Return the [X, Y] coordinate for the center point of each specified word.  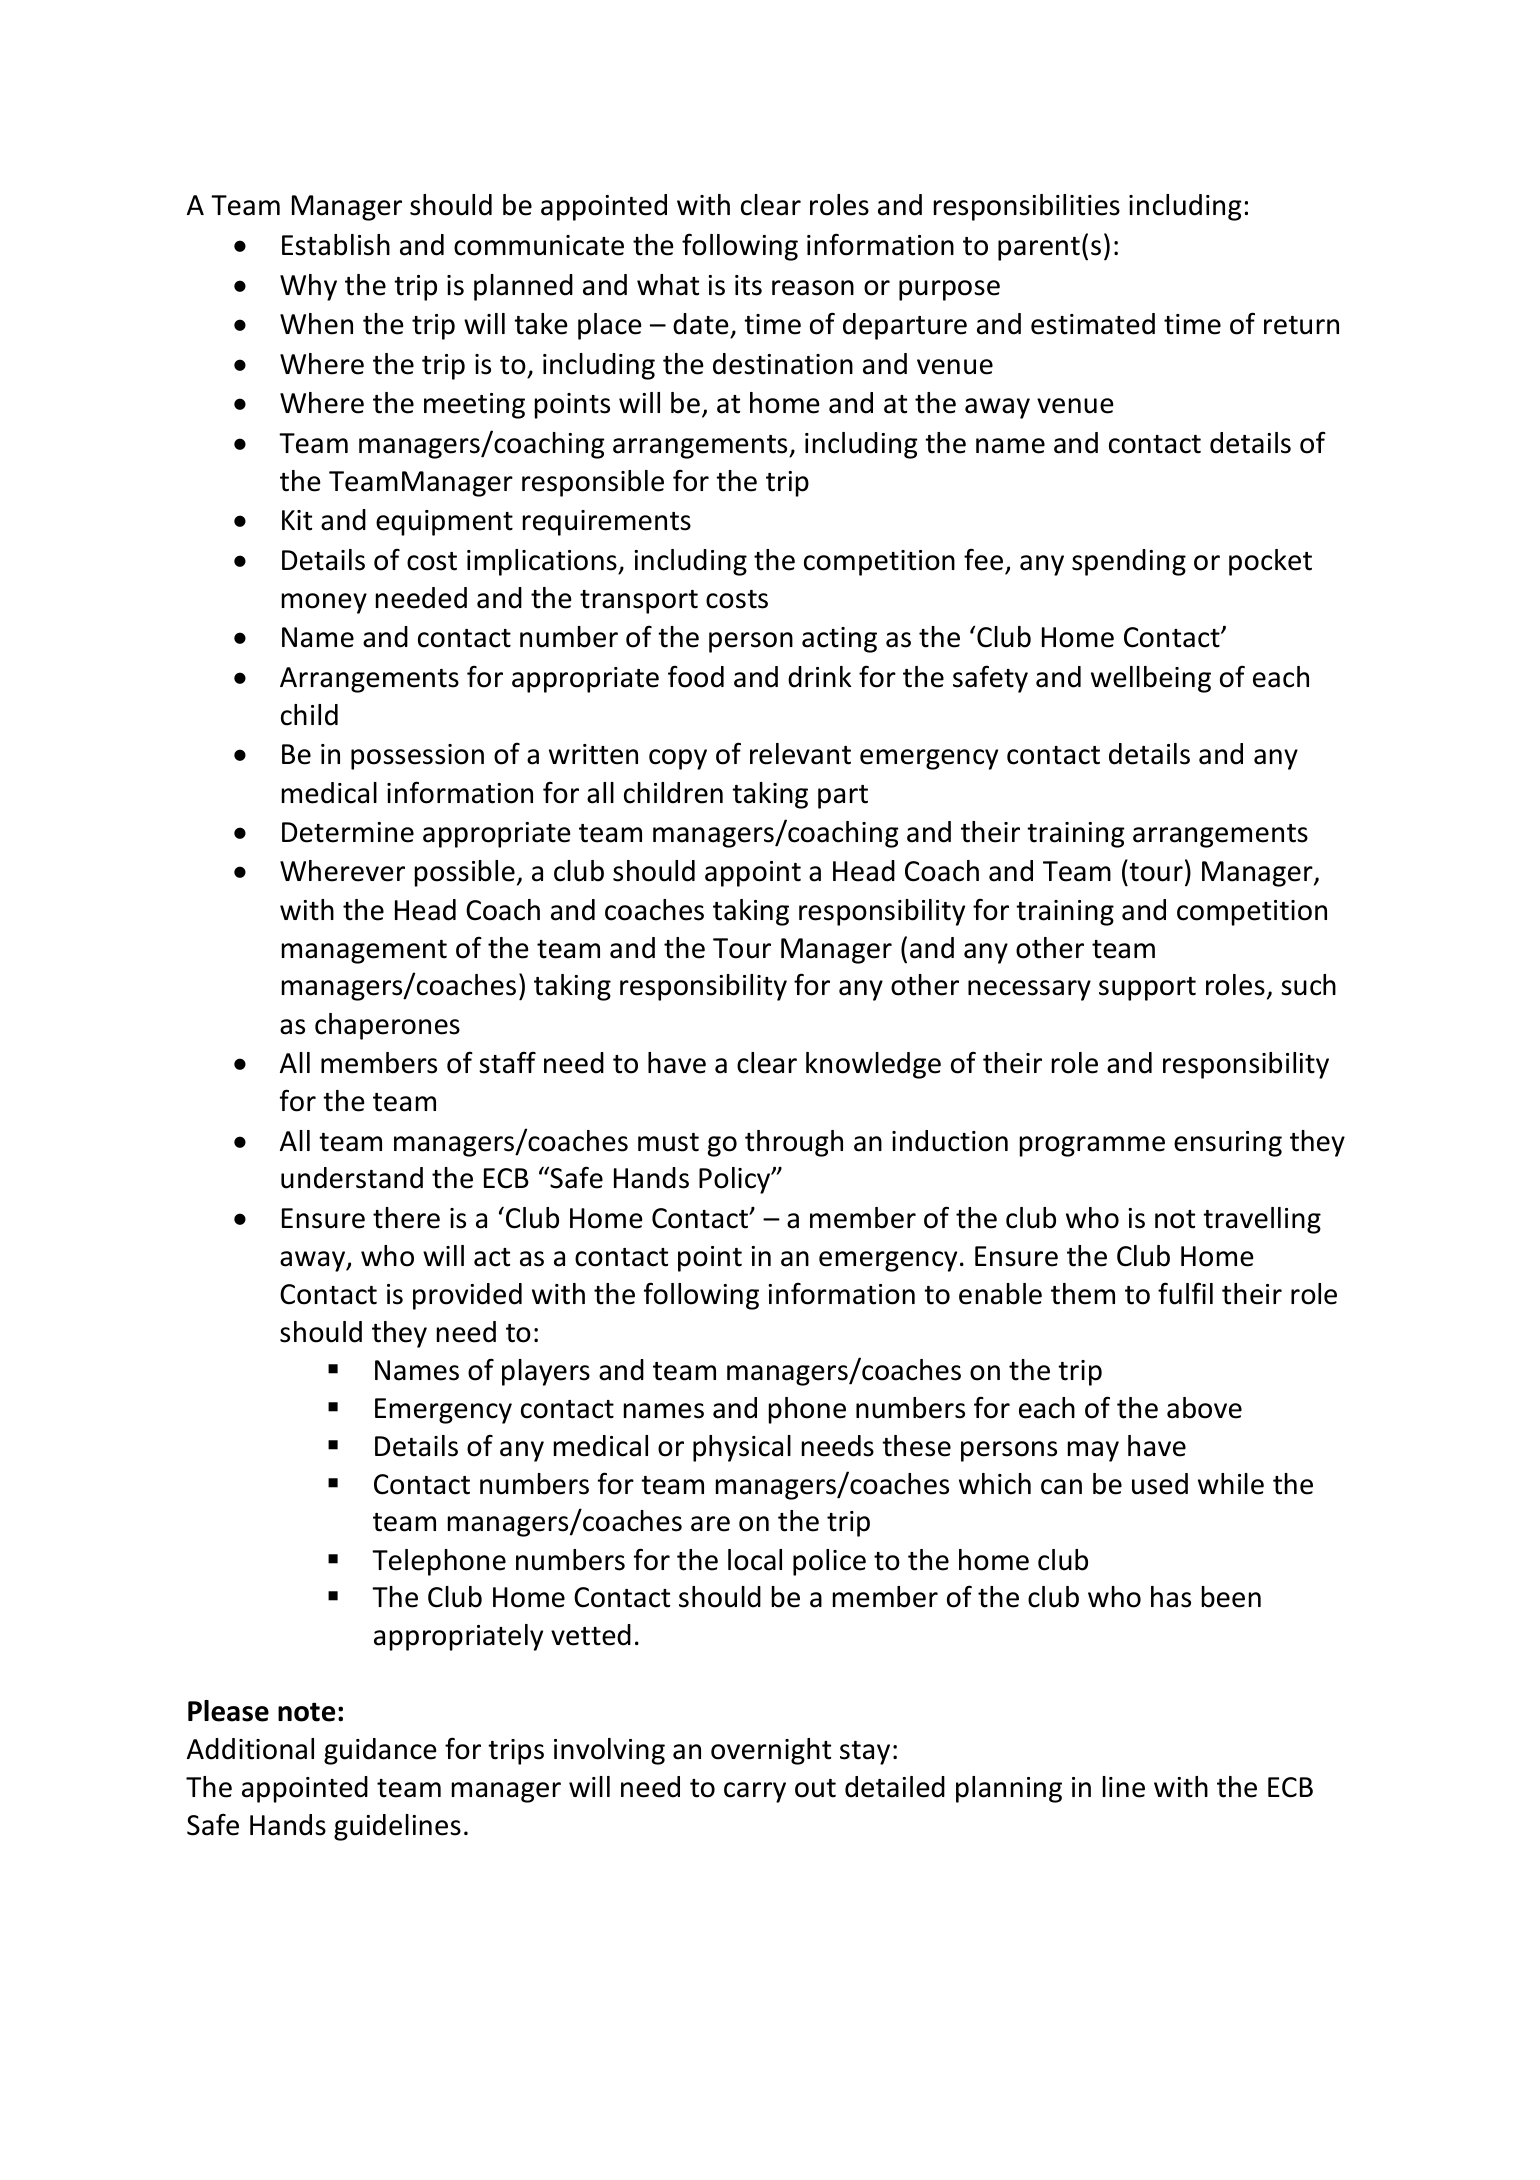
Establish [336, 245]
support [1147, 989]
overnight [771, 1751]
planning [1009, 1789]
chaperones [387, 1026]
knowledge [873, 1065]
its [748, 285]
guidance [380, 1751]
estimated [1093, 324]
